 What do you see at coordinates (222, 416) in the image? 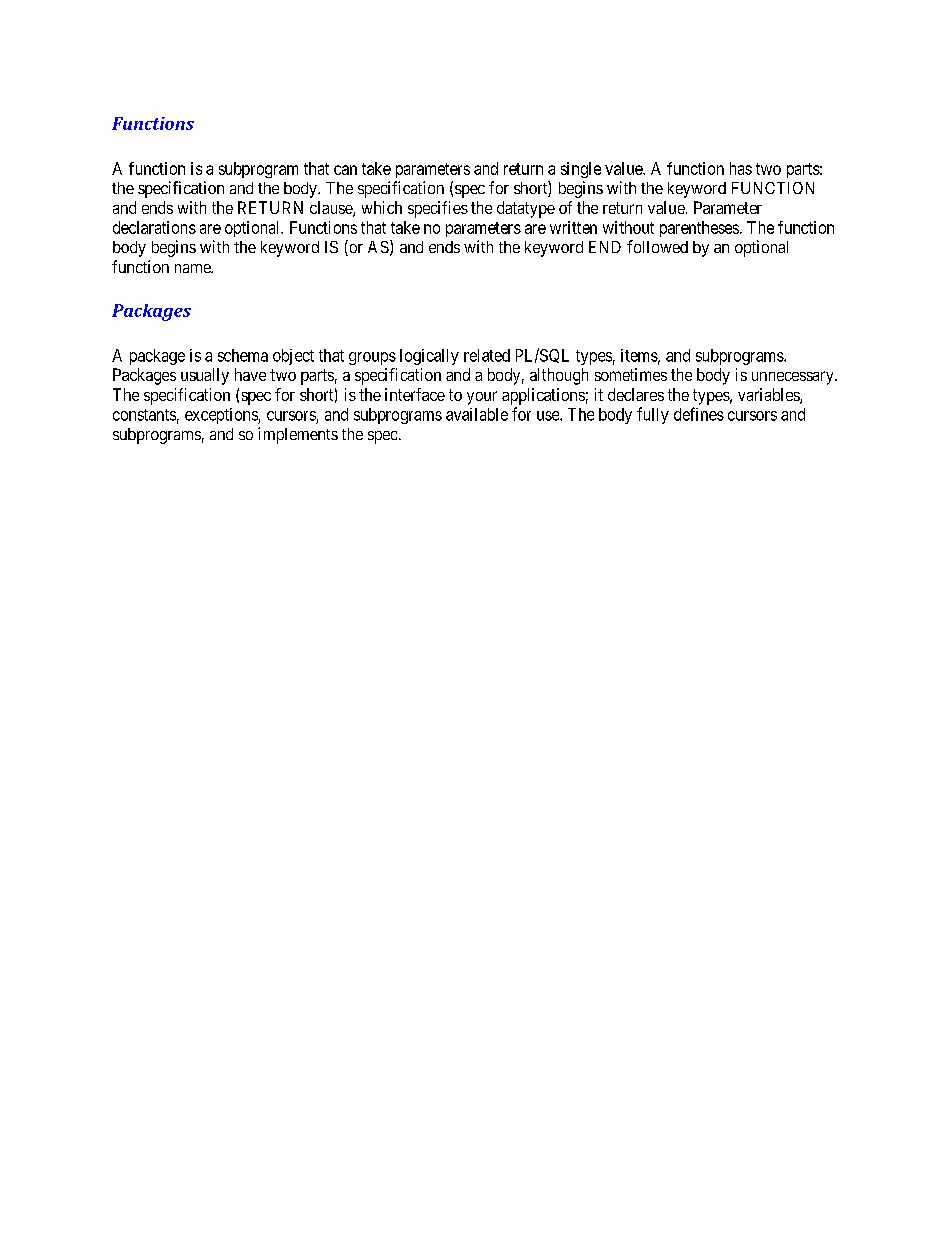
I see `exceptions` at bounding box center [222, 416].
